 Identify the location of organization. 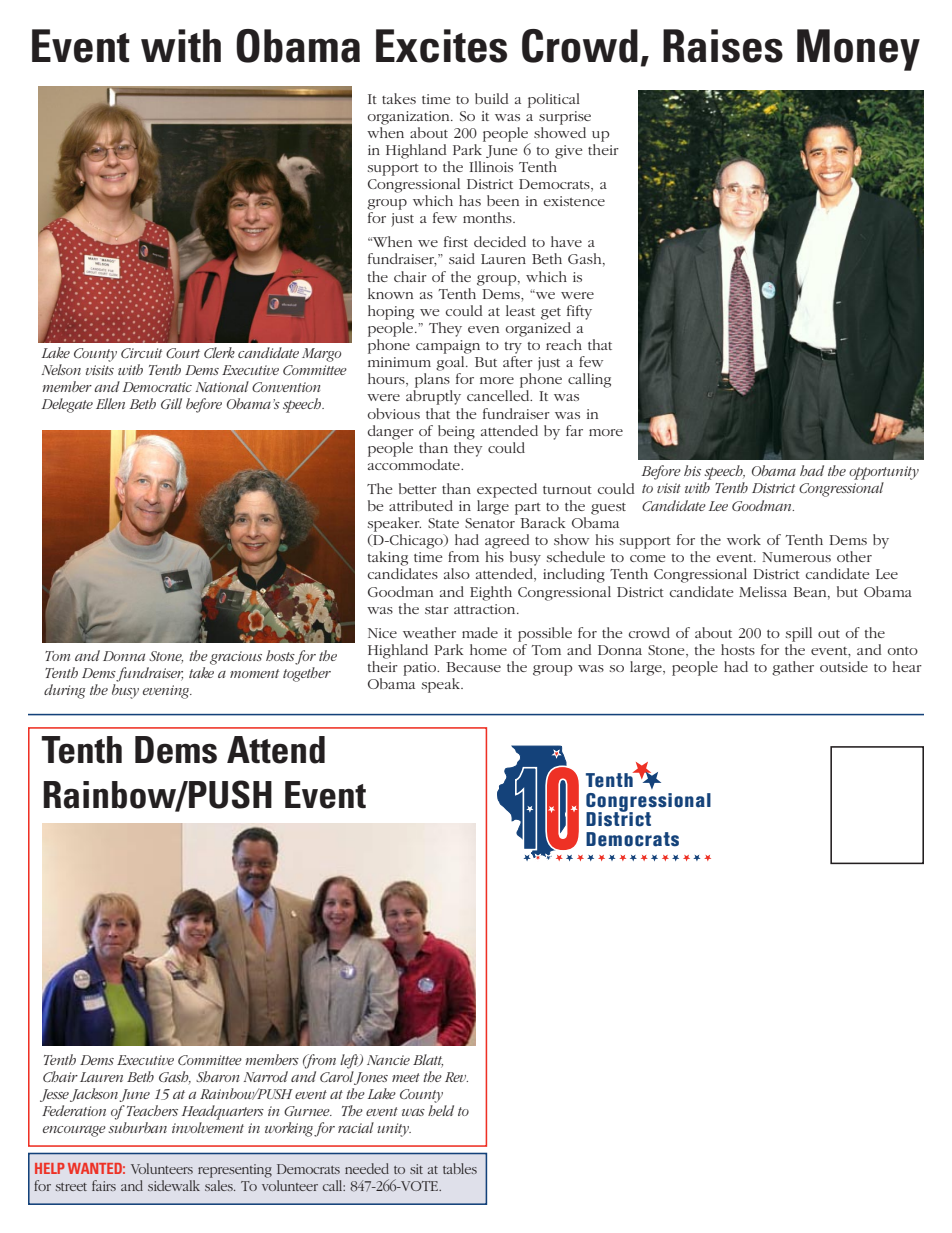
(410, 118).
